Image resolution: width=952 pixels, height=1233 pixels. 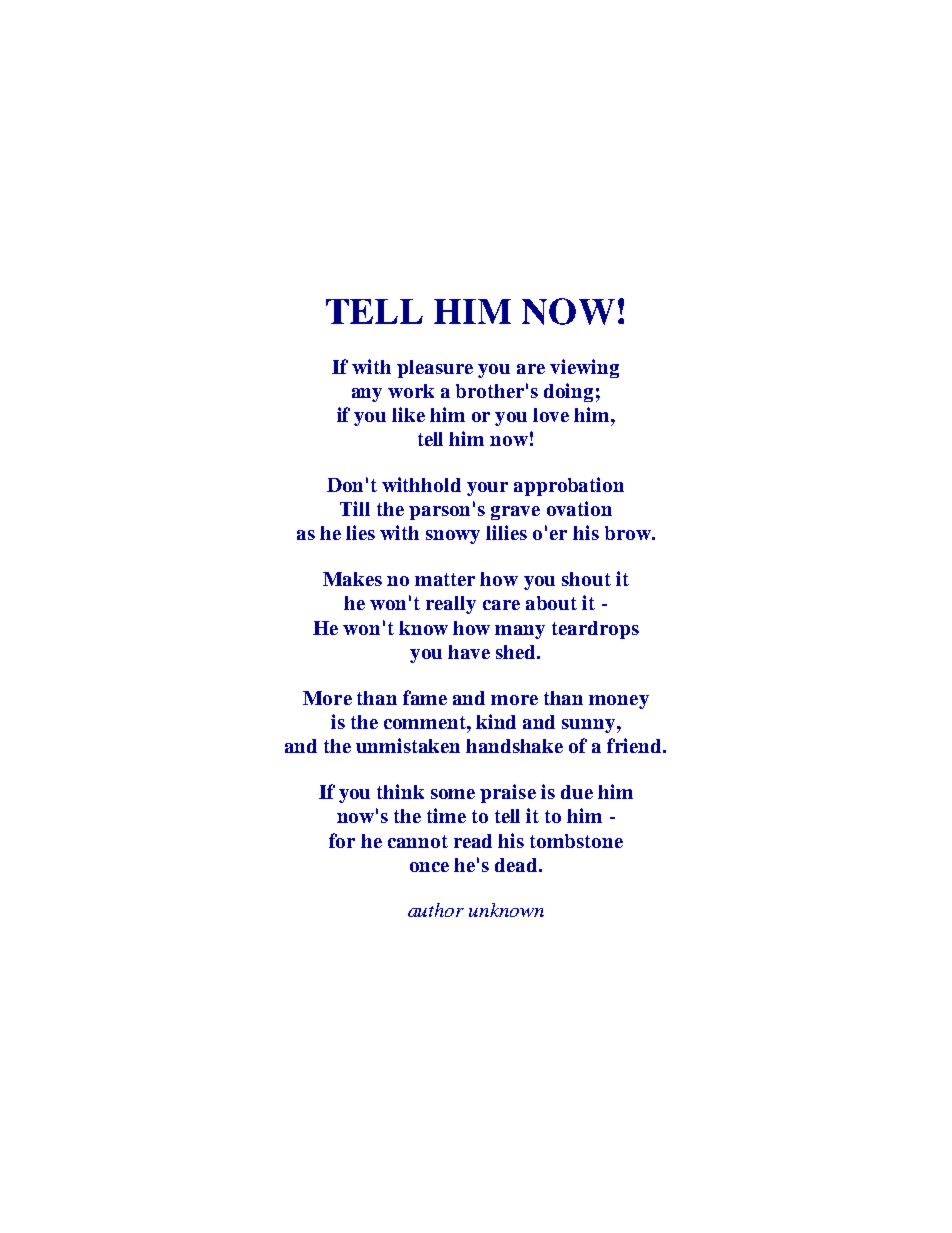 What do you see at coordinates (411, 391) in the screenshot?
I see `work` at bounding box center [411, 391].
